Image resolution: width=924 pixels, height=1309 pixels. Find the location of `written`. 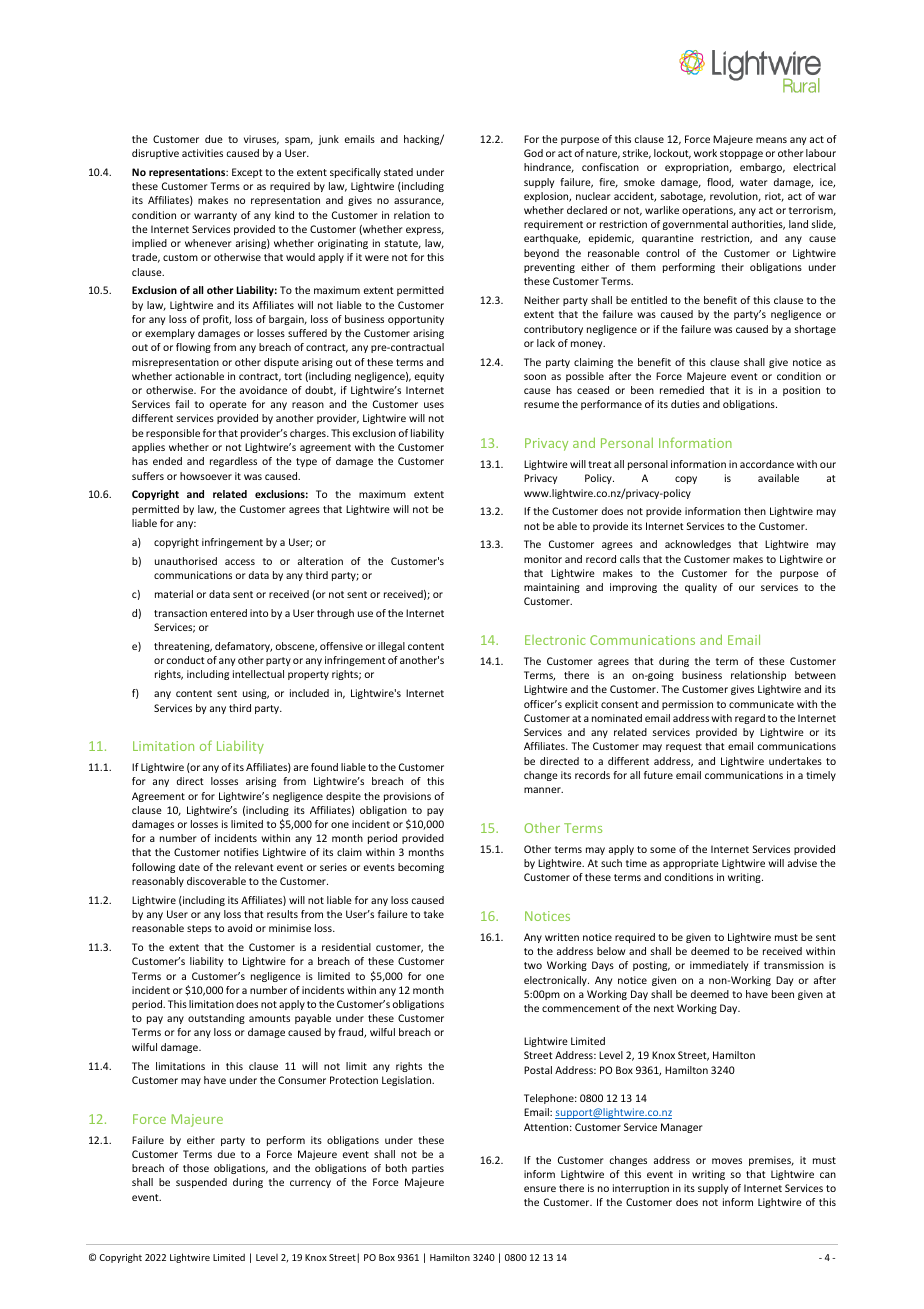

written is located at coordinates (562, 937).
